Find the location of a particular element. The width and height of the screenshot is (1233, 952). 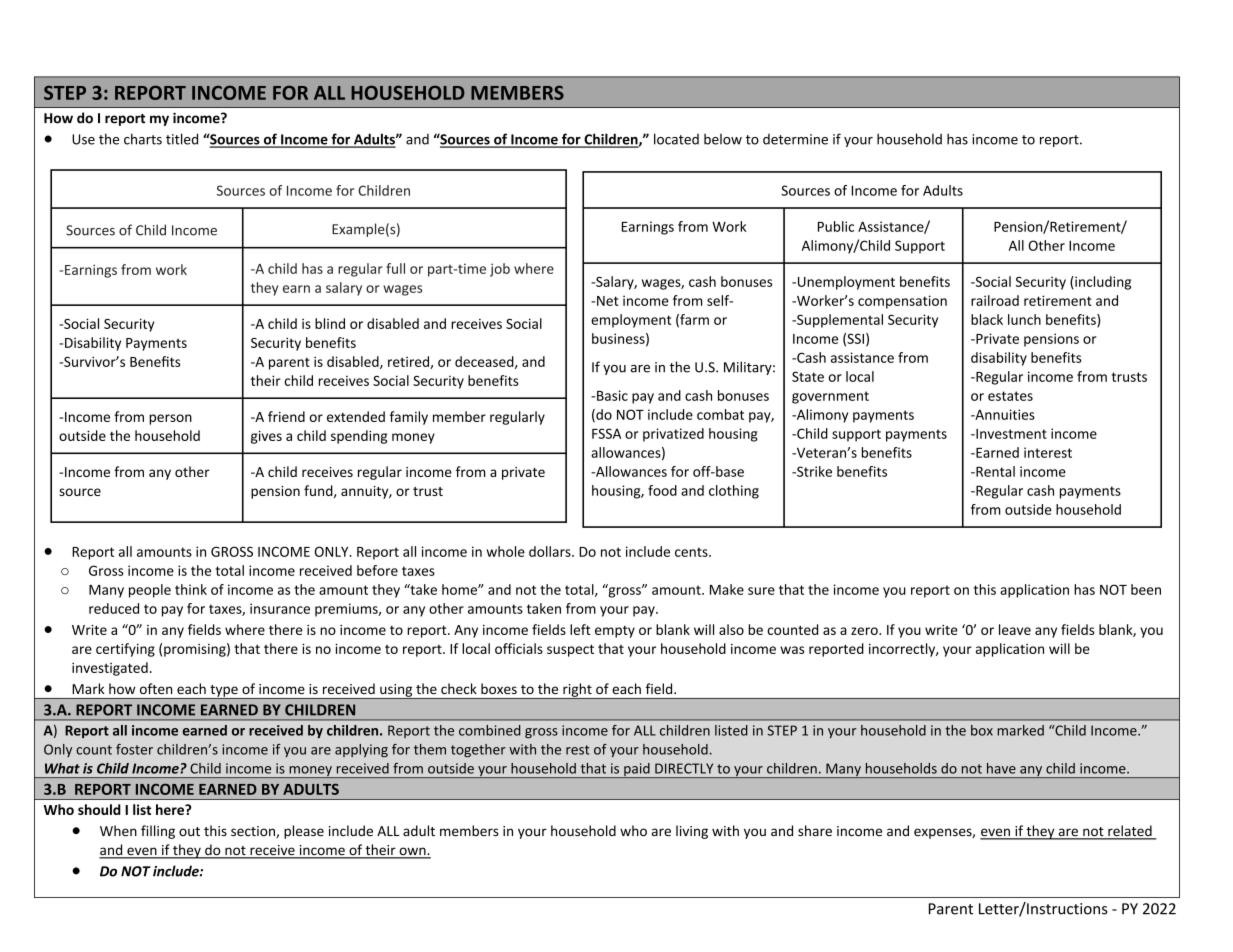

determine is located at coordinates (795, 139).
